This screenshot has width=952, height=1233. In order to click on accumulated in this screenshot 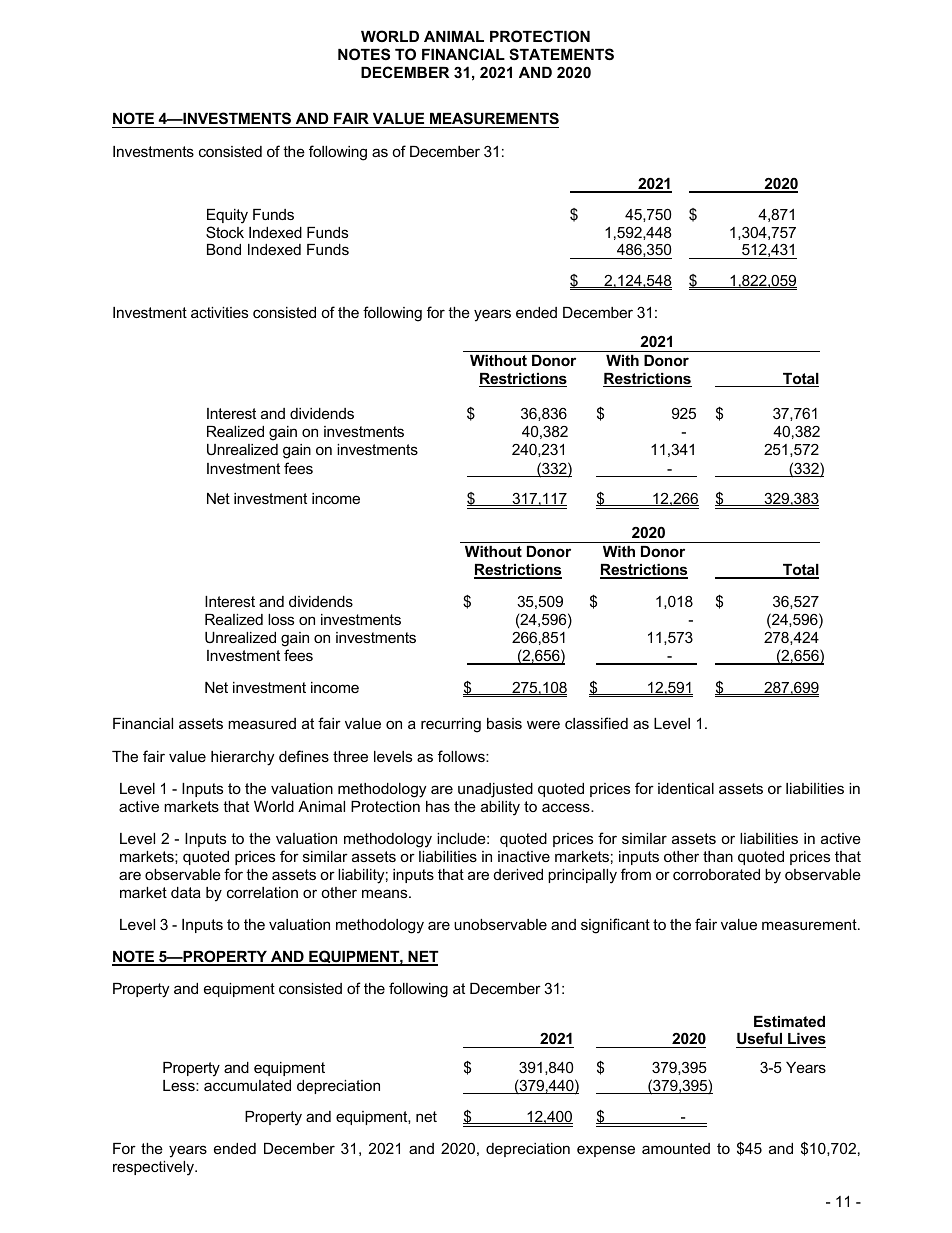, I will do `click(247, 1085)`.
